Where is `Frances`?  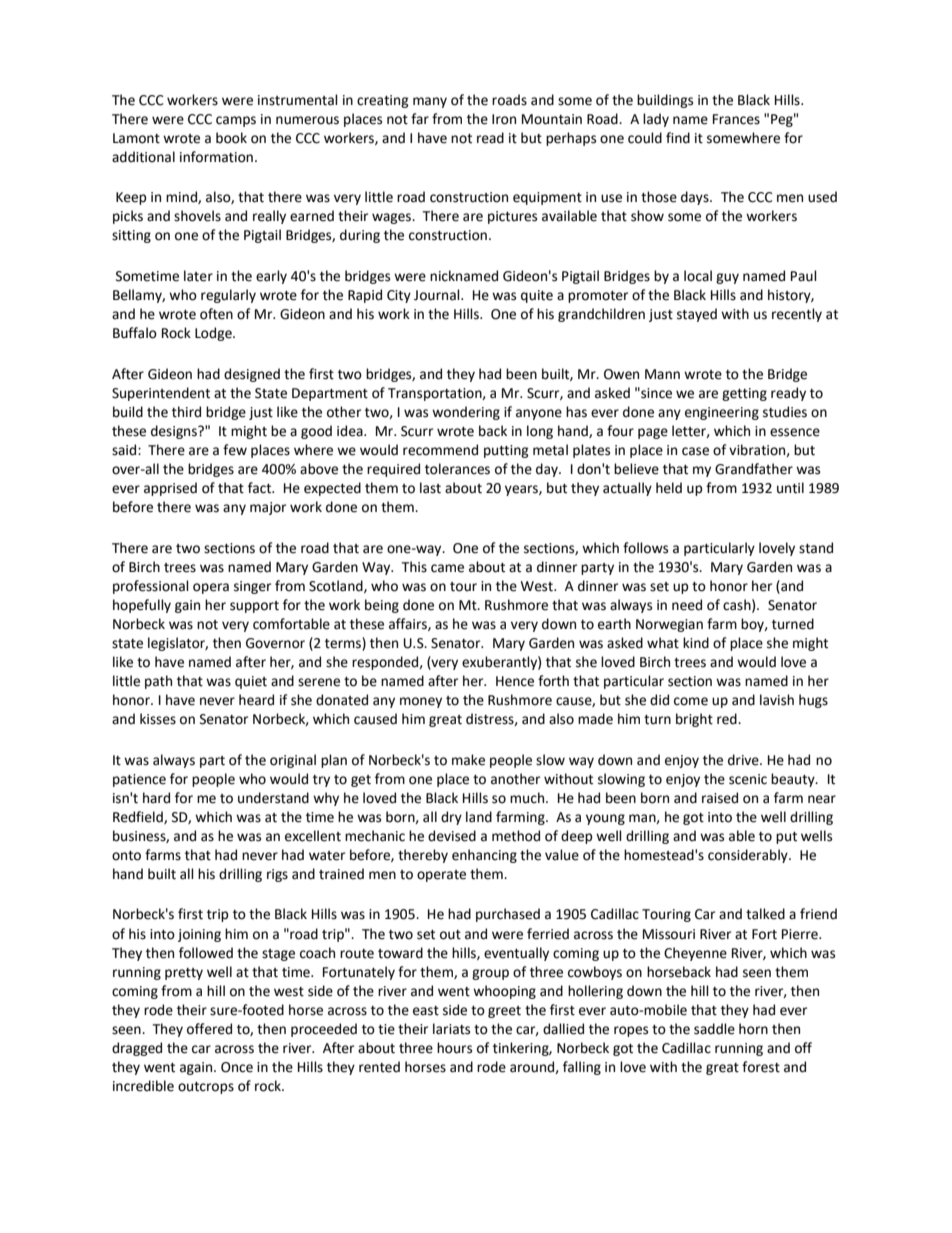 Frances is located at coordinates (736, 119).
